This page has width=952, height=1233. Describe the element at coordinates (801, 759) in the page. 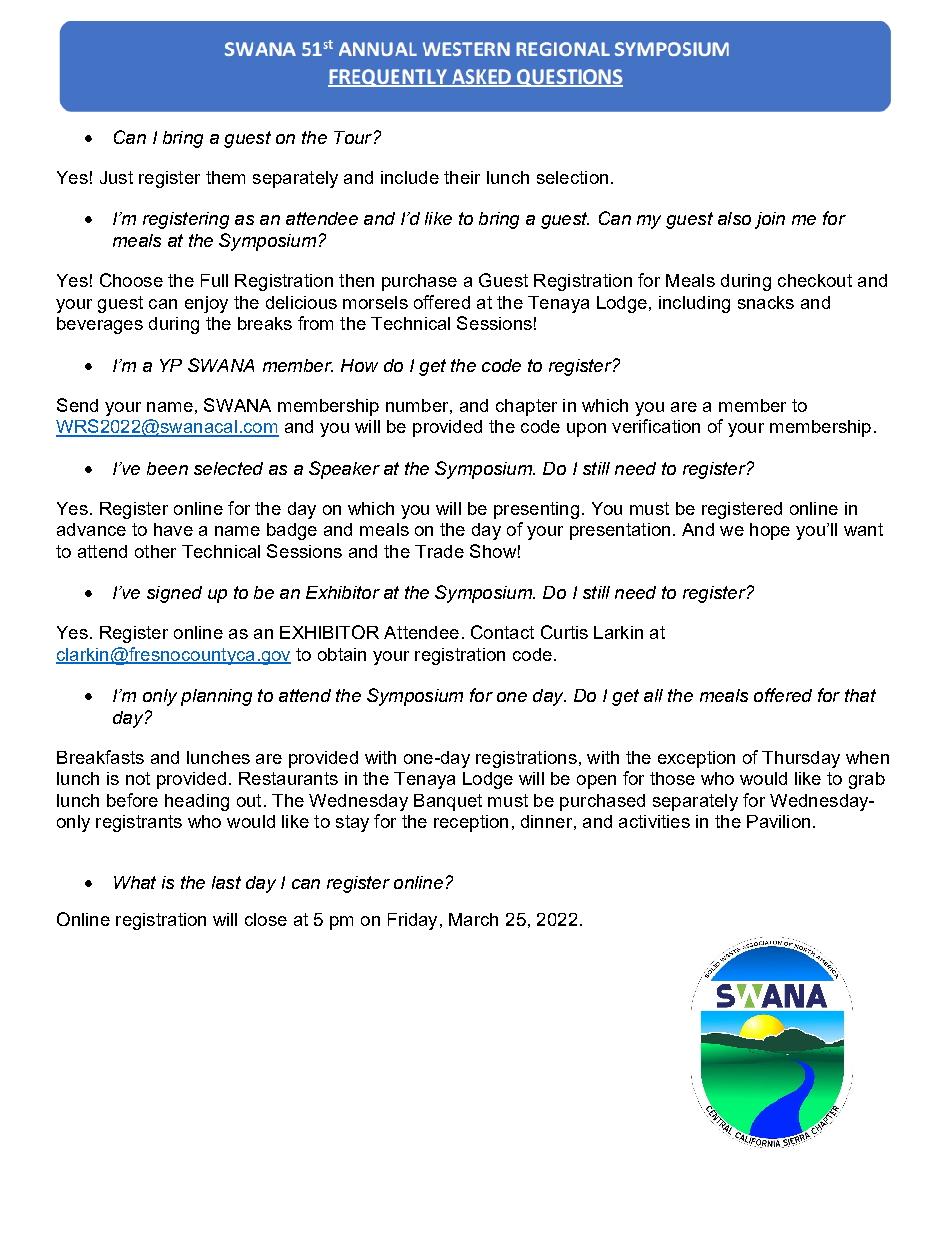

I see `Thursday` at that location.
